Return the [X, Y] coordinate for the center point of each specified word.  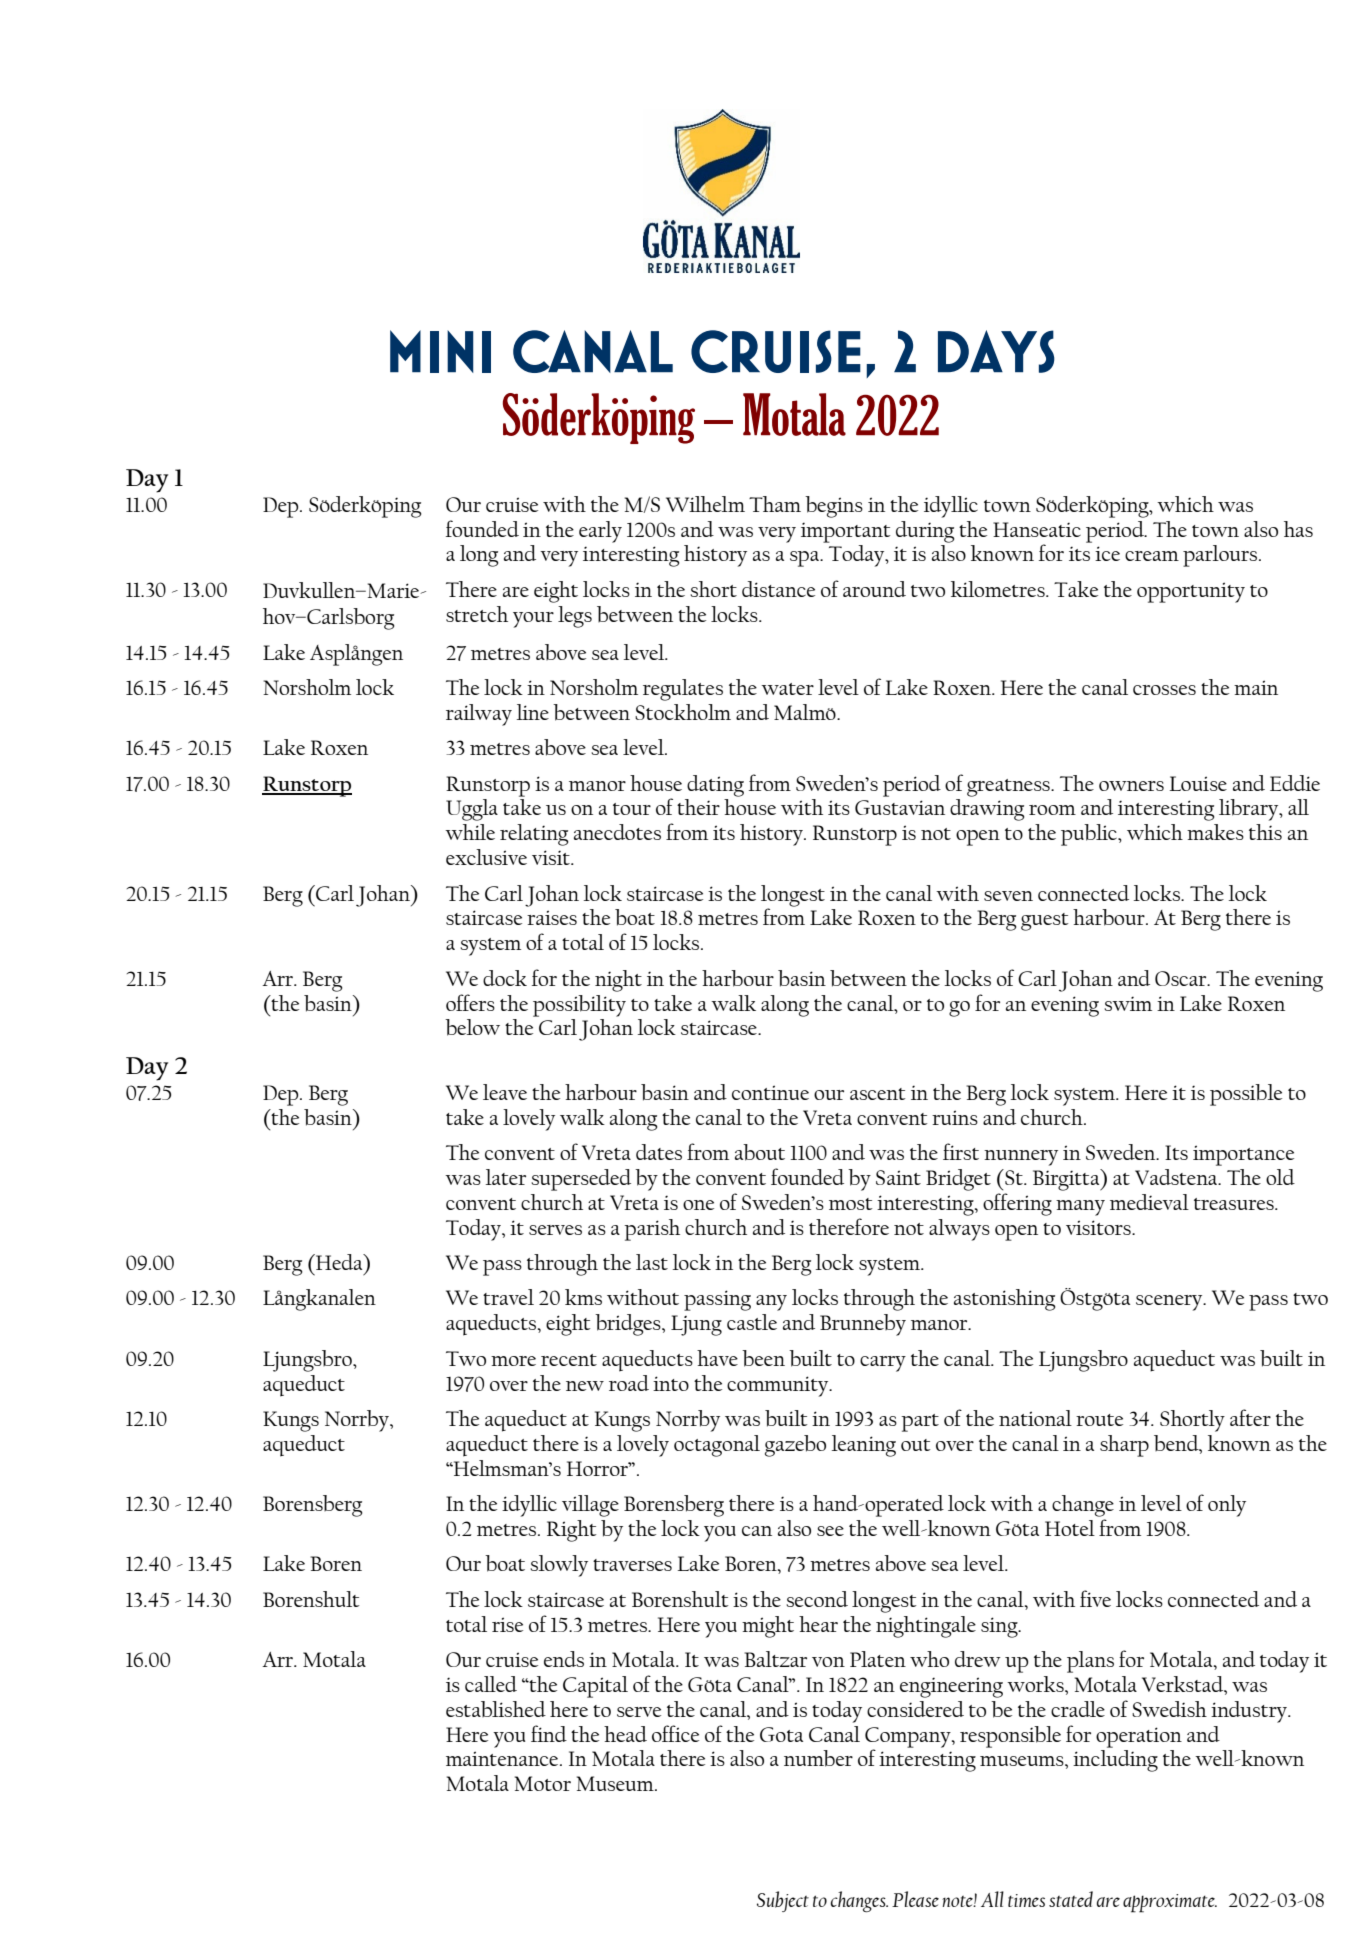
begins [834, 507]
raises [552, 917]
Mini [440, 351]
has [1298, 529]
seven [1008, 896]
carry [883, 1364]
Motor [543, 1783]
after [1250, 1417]
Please [915, 1899]
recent [569, 1360]
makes [1215, 832]
